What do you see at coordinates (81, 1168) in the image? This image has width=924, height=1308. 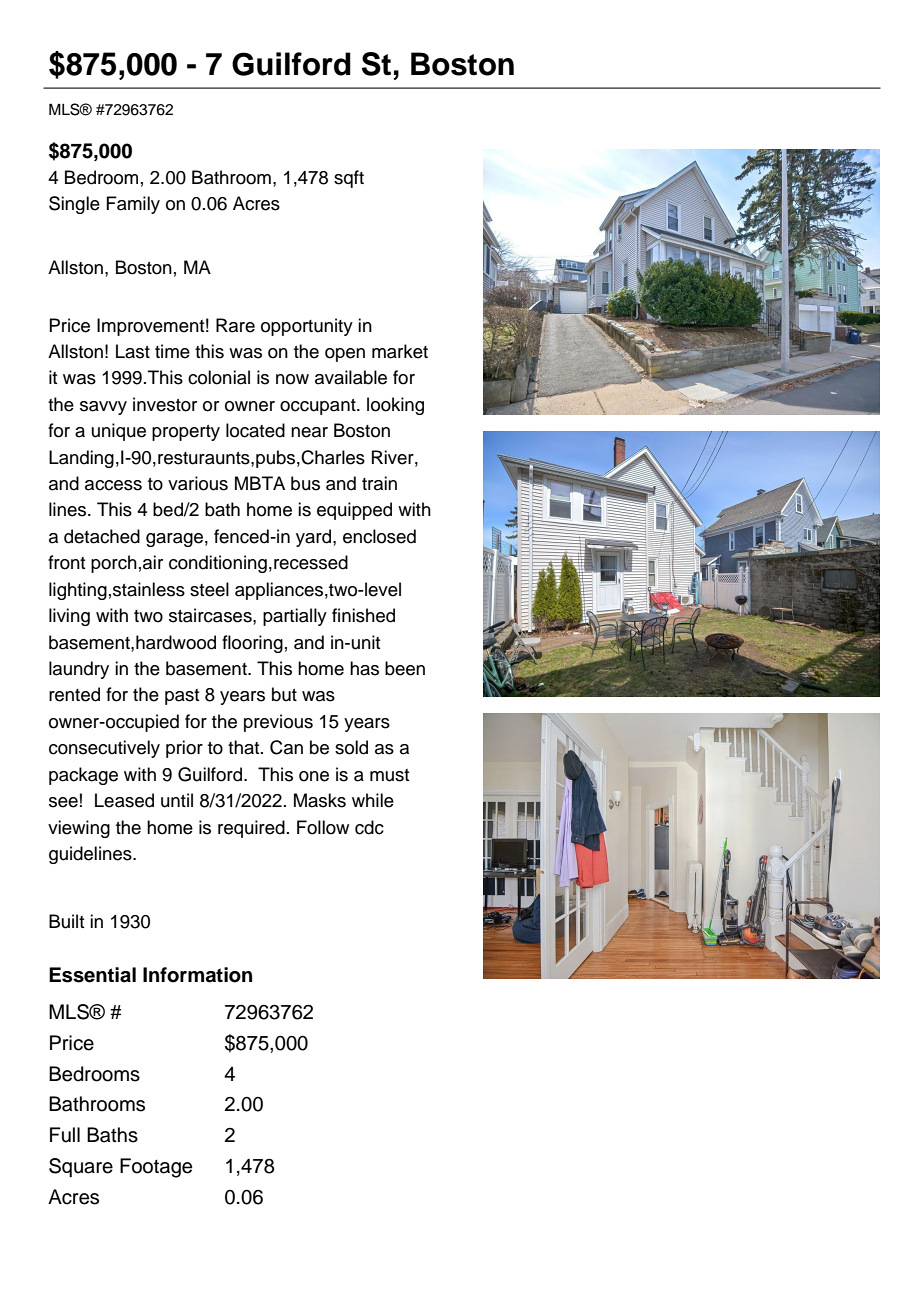 I see `Square` at bounding box center [81, 1168].
